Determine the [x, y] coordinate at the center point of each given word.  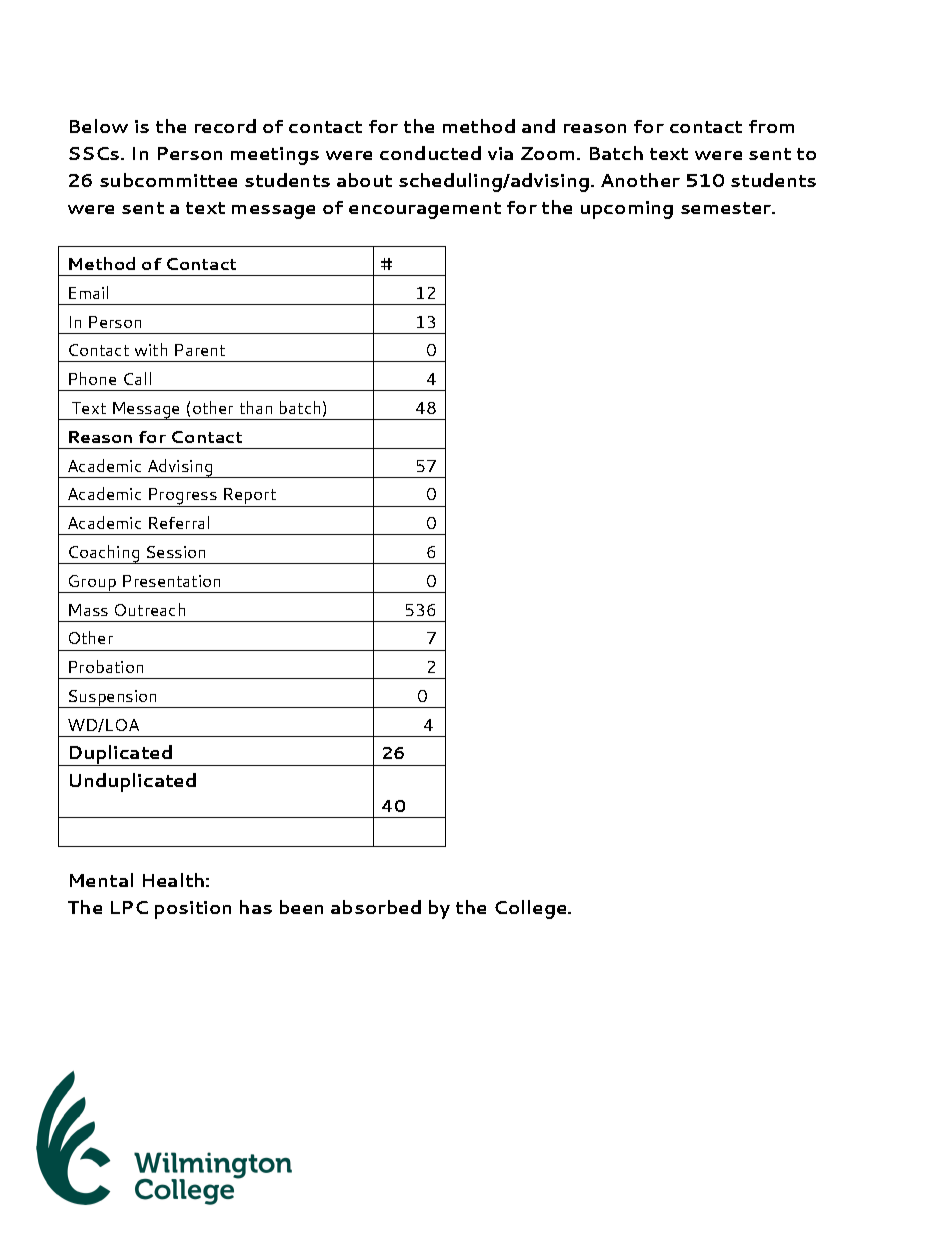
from [771, 126]
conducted [430, 153]
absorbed [376, 907]
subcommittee [168, 180]
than [256, 407]
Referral [179, 522]
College [532, 909]
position [193, 910]
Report [250, 497]
